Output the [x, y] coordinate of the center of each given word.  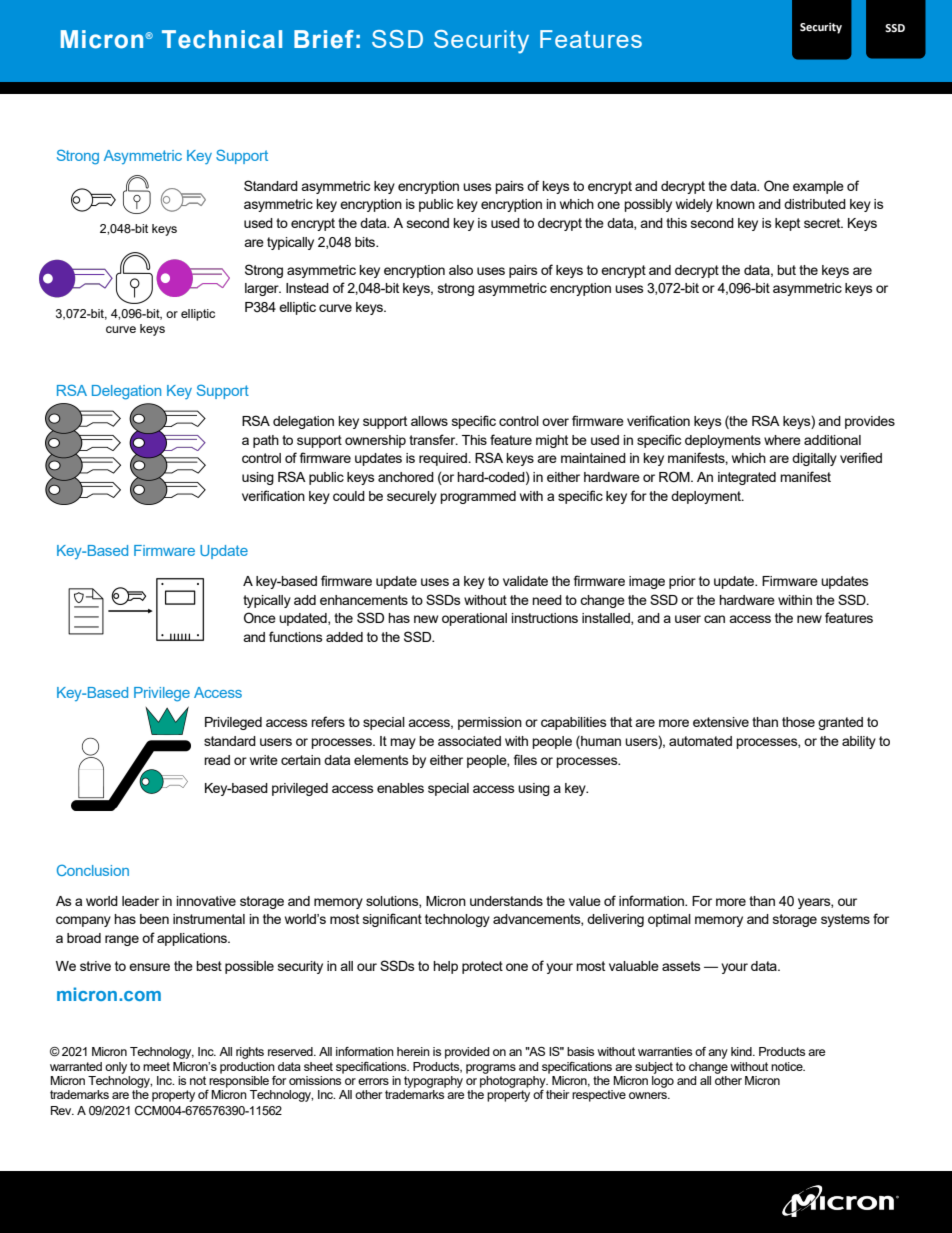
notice [788, 1066]
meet [156, 1066]
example [818, 187]
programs [491, 1069]
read [217, 760]
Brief [324, 39]
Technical [222, 39]
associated [469, 741]
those [798, 722]
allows [429, 421]
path [266, 441]
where [782, 440]
